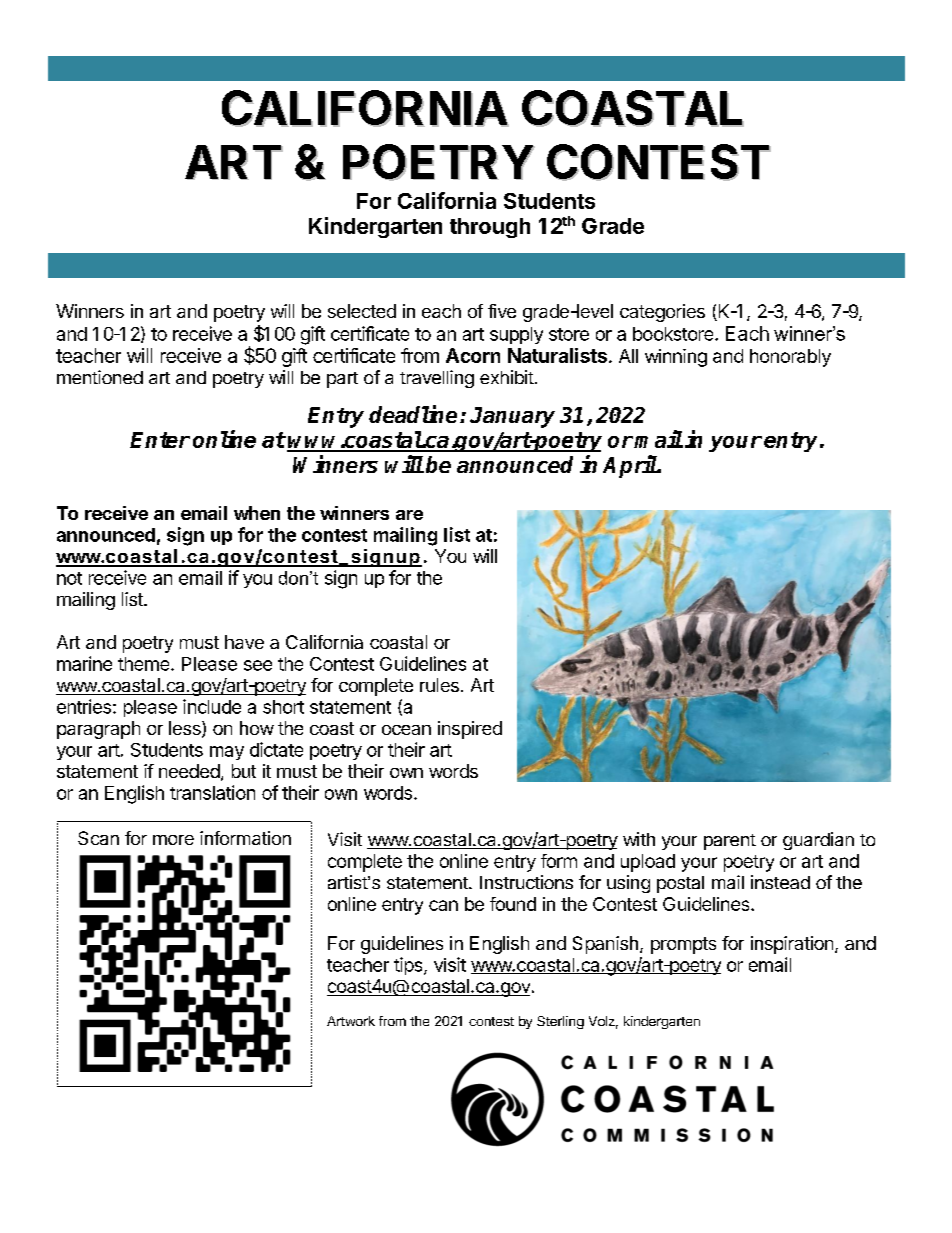  What do you see at coordinates (662, 313) in the screenshot?
I see `categories` at bounding box center [662, 313].
